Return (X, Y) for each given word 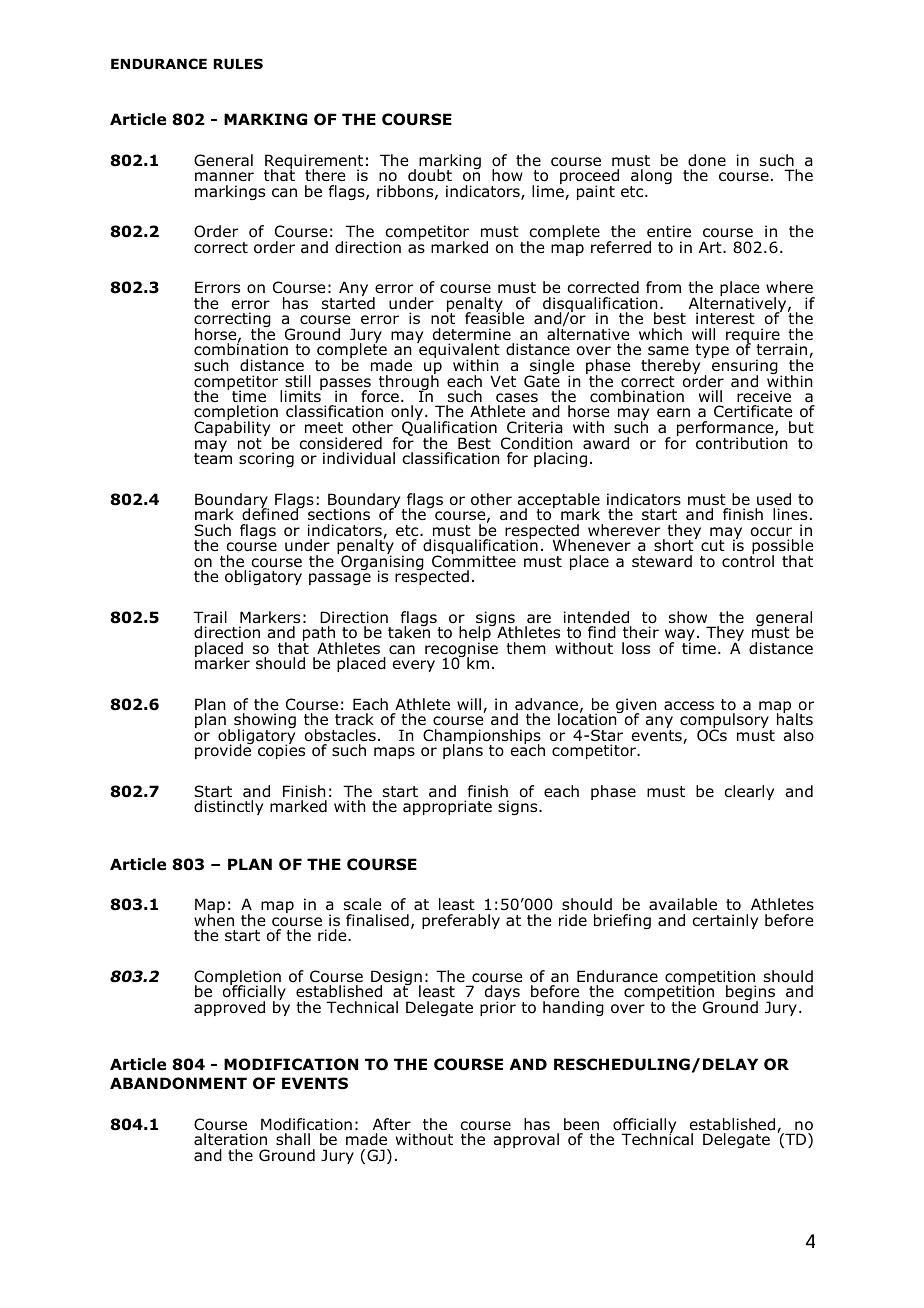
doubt (430, 175)
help (476, 634)
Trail (210, 617)
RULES (238, 64)
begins (750, 994)
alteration (230, 1139)
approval (526, 1140)
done (707, 160)
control (748, 560)
